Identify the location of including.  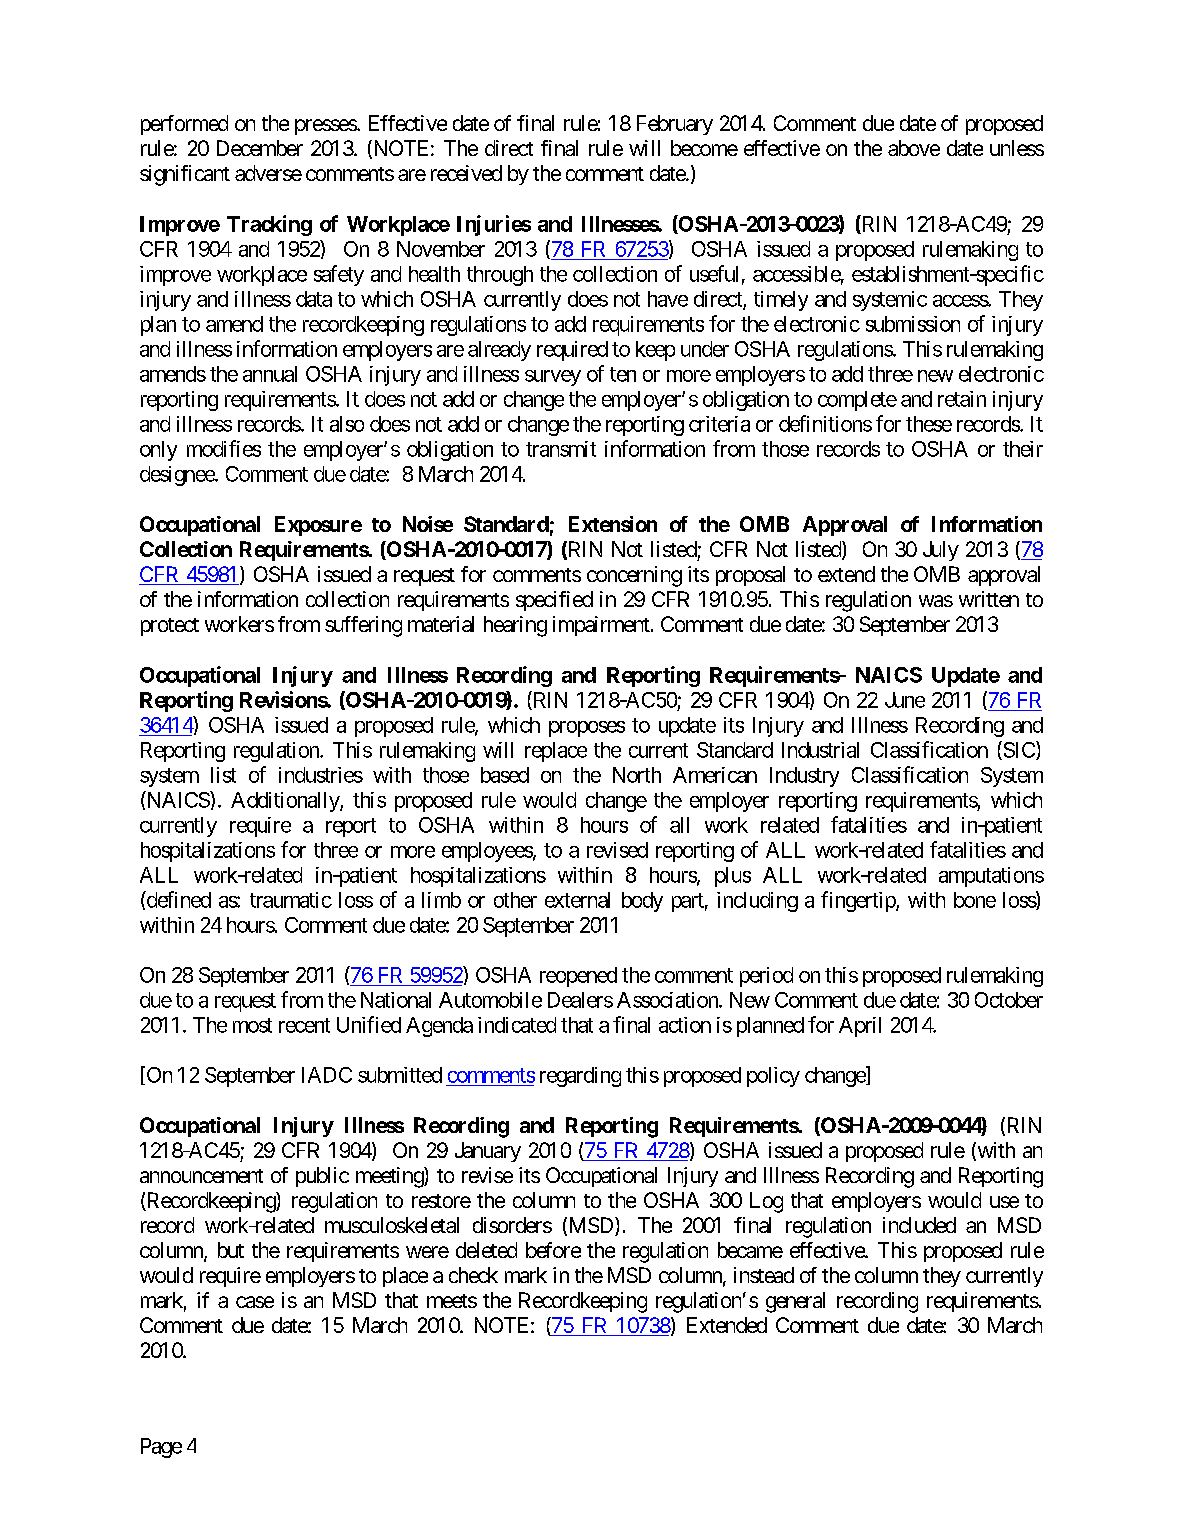
(757, 902).
